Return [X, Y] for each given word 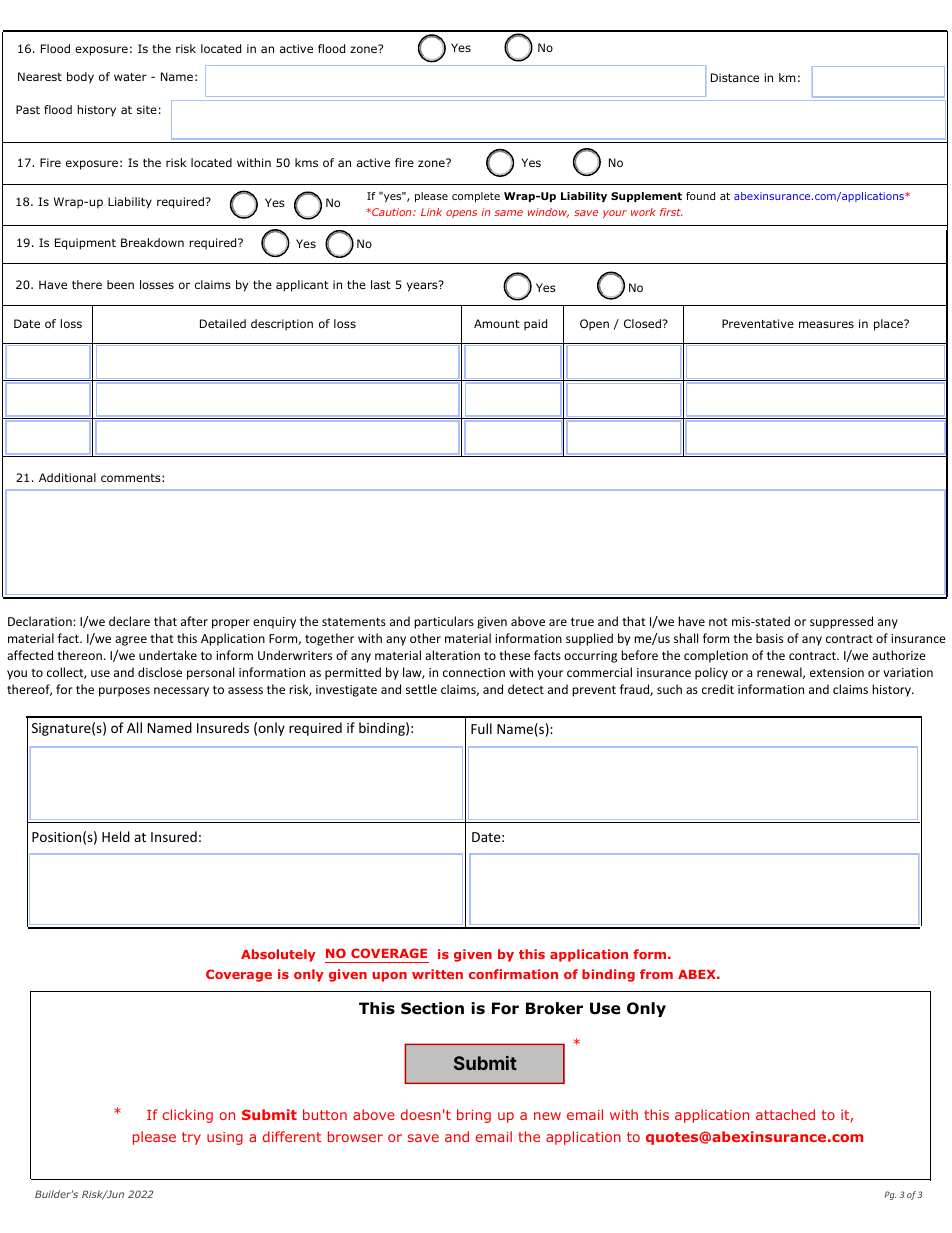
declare [129, 621]
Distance [735, 77]
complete [476, 197]
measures [826, 324]
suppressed [841, 622]
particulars [444, 622]
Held [116, 836]
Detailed [223, 323]
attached [785, 1114]
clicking [188, 1116]
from [656, 974]
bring [474, 1116]
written [437, 974]
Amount [497, 323]
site [147, 109]
